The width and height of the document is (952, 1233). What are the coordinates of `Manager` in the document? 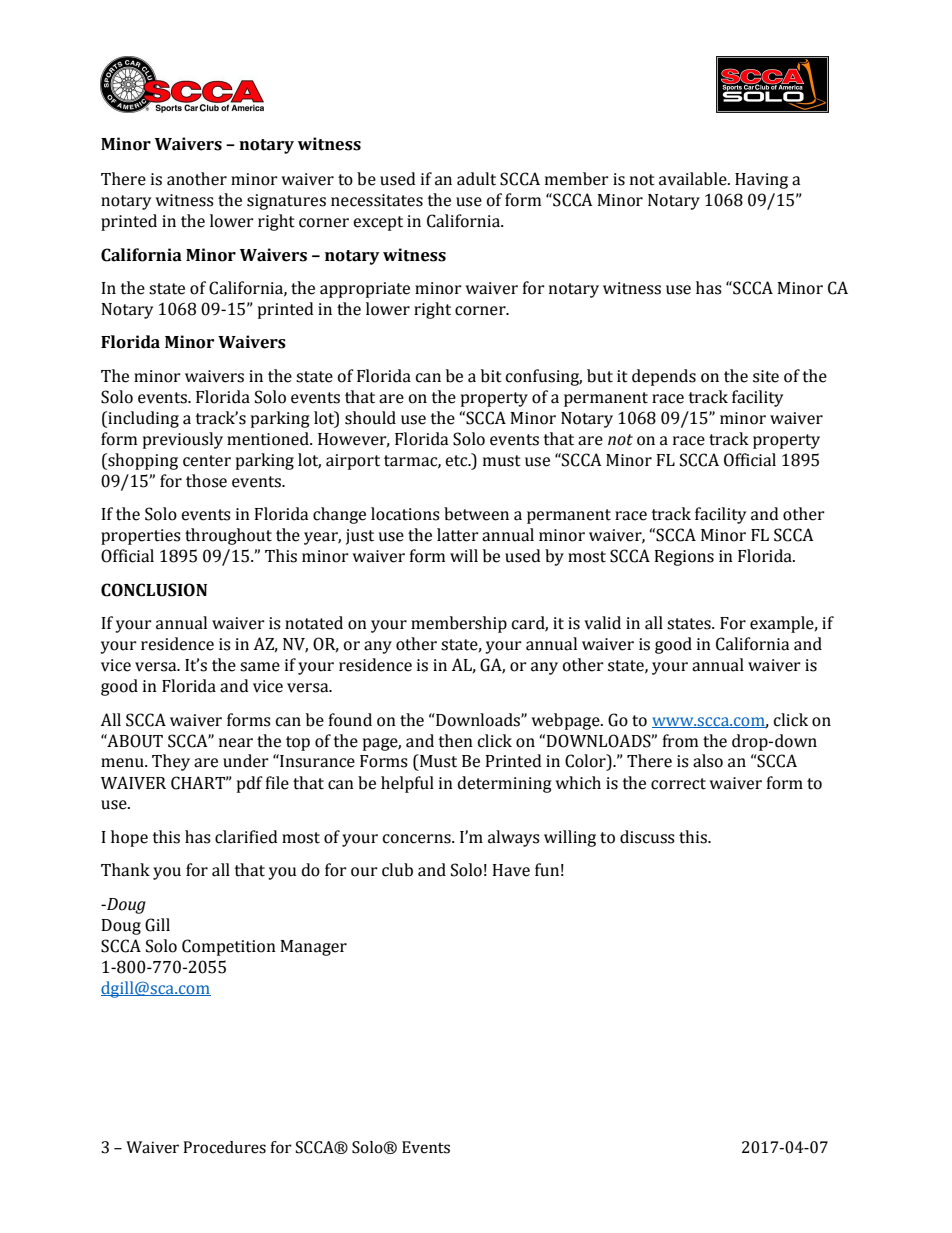 It's located at (313, 948).
